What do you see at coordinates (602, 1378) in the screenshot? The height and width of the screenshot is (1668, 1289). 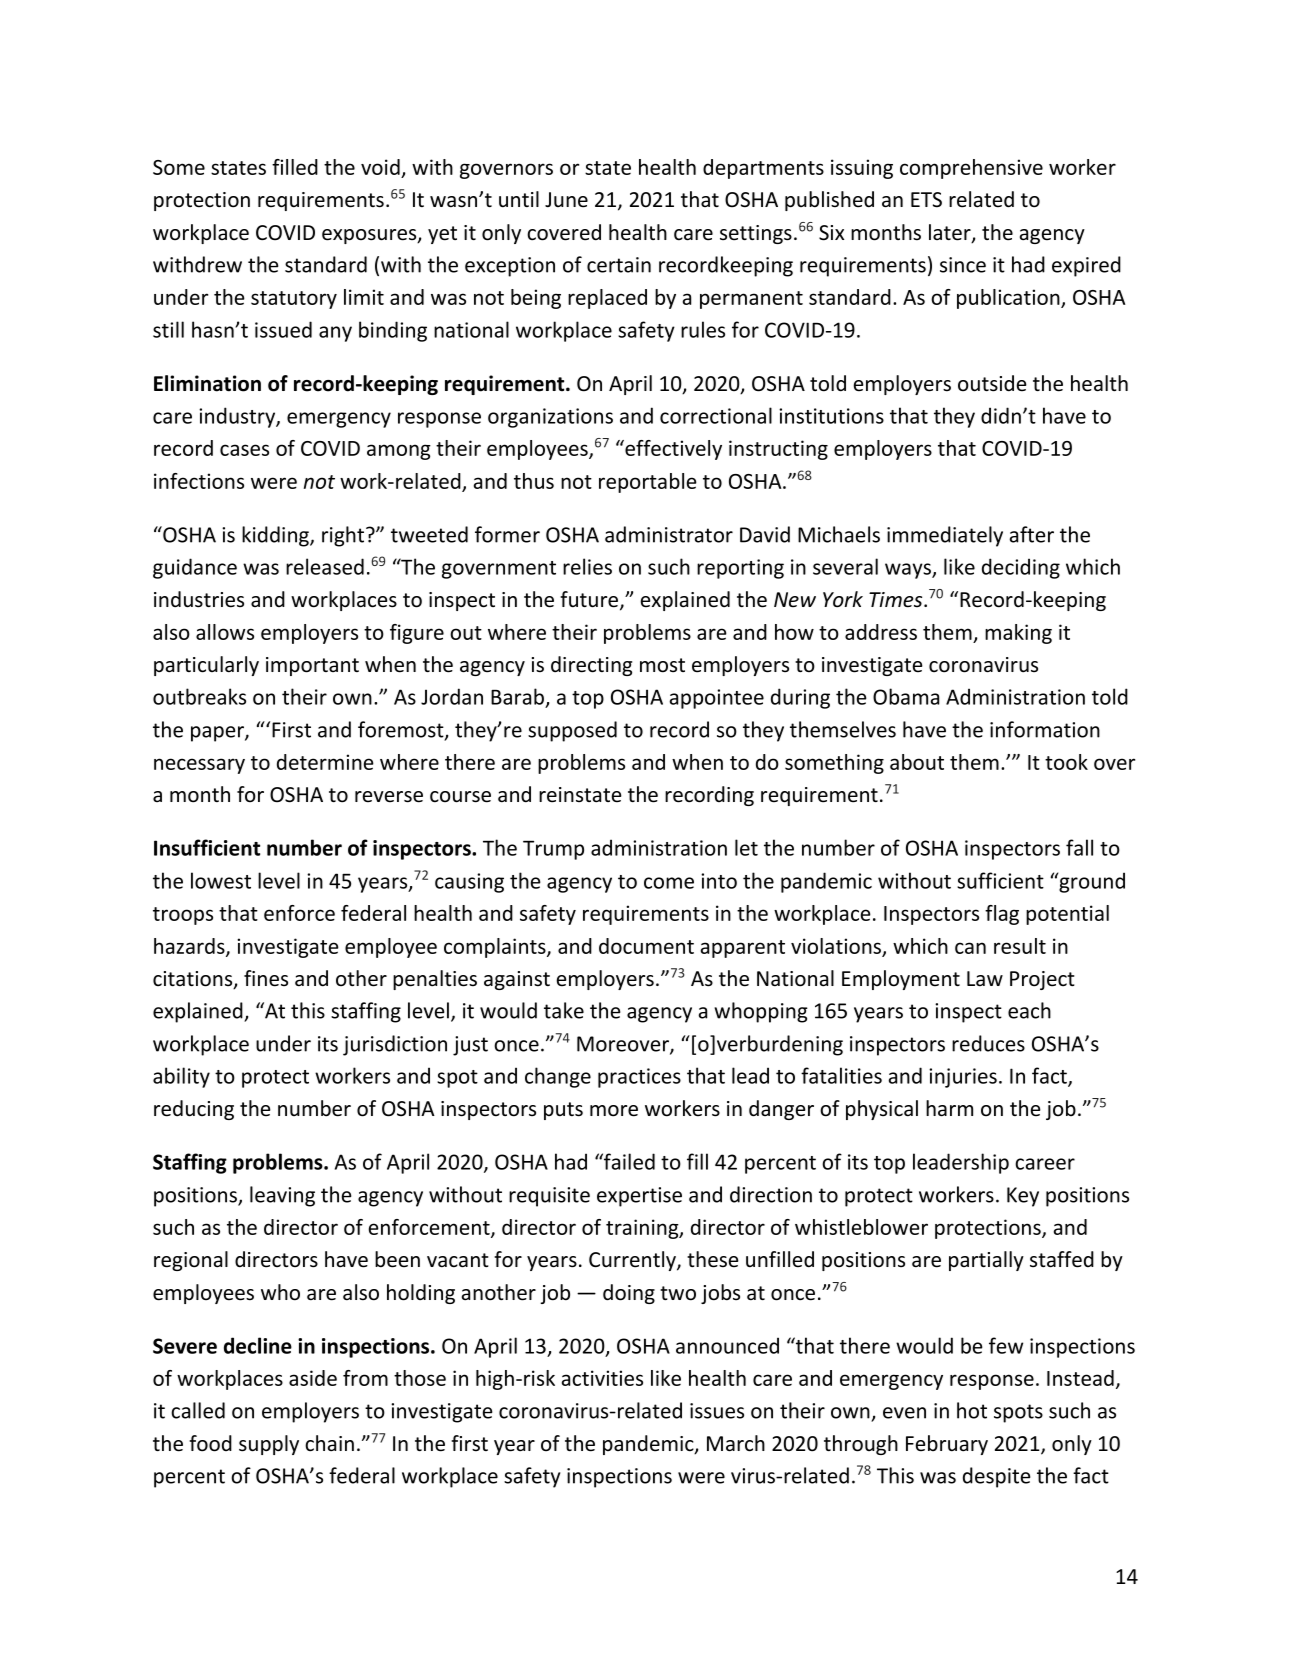 I see `activities` at bounding box center [602, 1378].
